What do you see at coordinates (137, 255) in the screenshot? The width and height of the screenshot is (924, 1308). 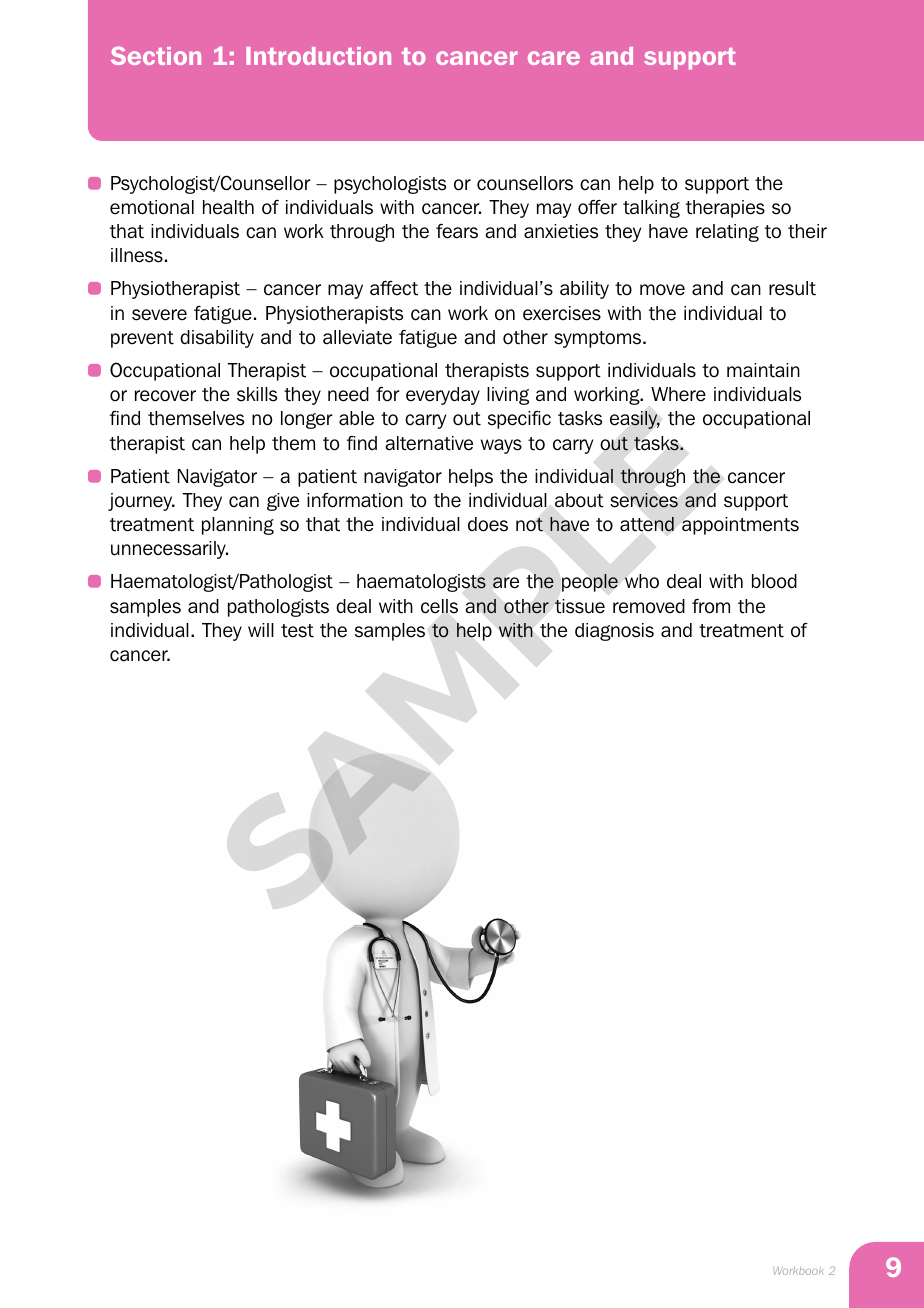 I see `illness` at bounding box center [137, 255].
